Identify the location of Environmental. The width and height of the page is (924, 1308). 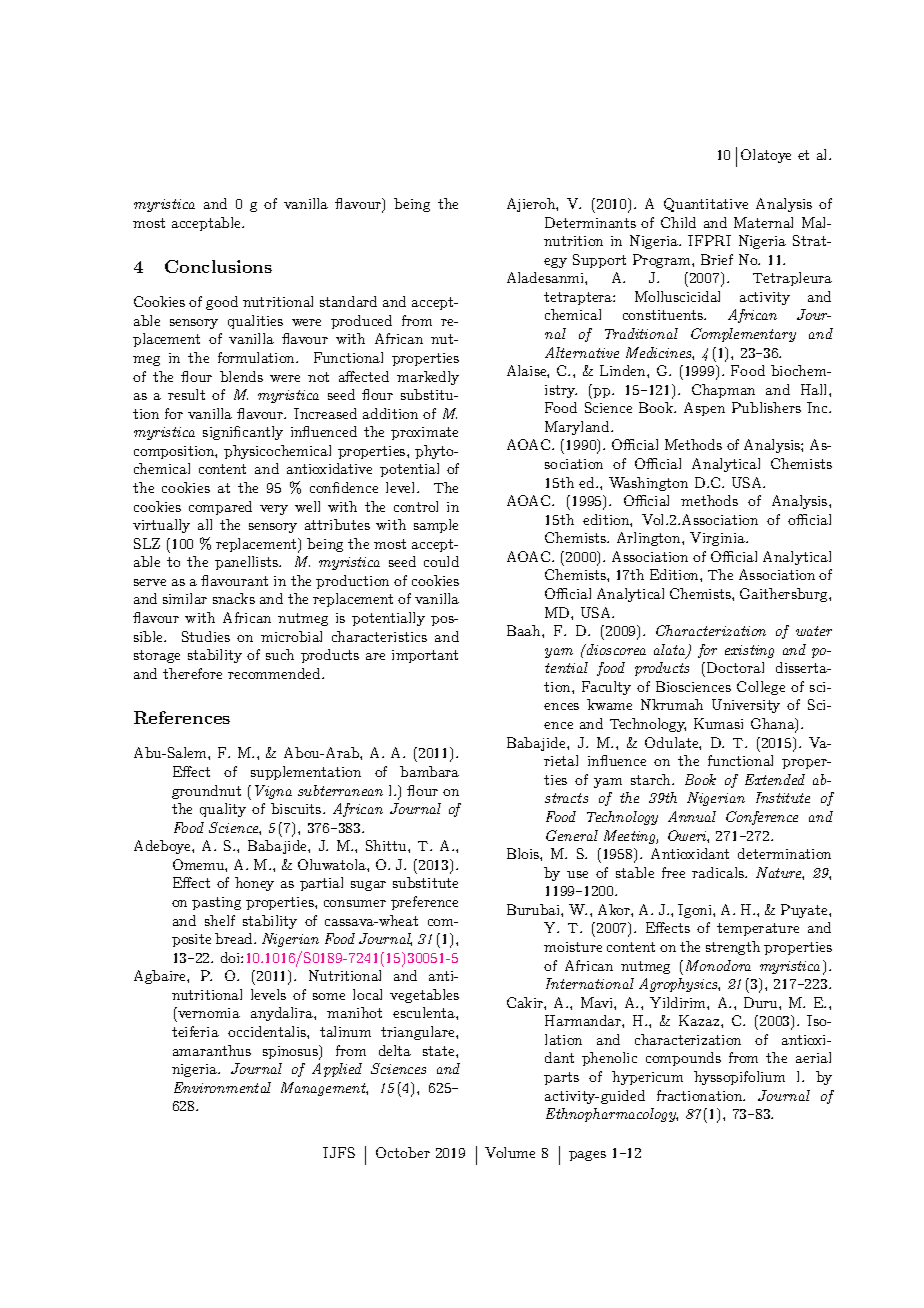
(222, 1087).
